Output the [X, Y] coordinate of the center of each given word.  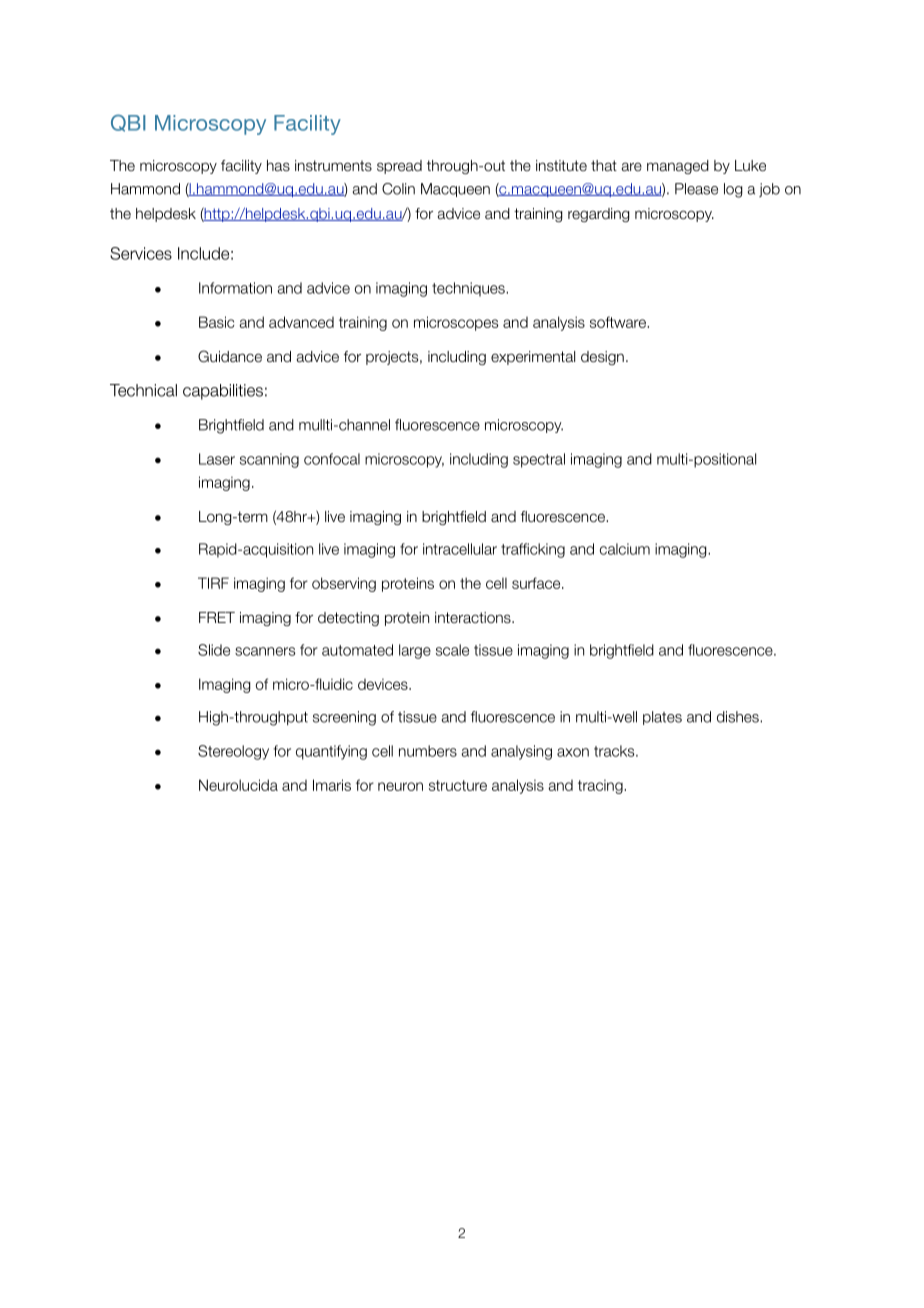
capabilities [223, 392]
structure [458, 785]
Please [696, 189]
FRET [217, 617]
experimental [533, 358]
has [278, 165]
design [602, 358]
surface [537, 583]
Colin [398, 189]
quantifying [331, 752]
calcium [625, 549]
